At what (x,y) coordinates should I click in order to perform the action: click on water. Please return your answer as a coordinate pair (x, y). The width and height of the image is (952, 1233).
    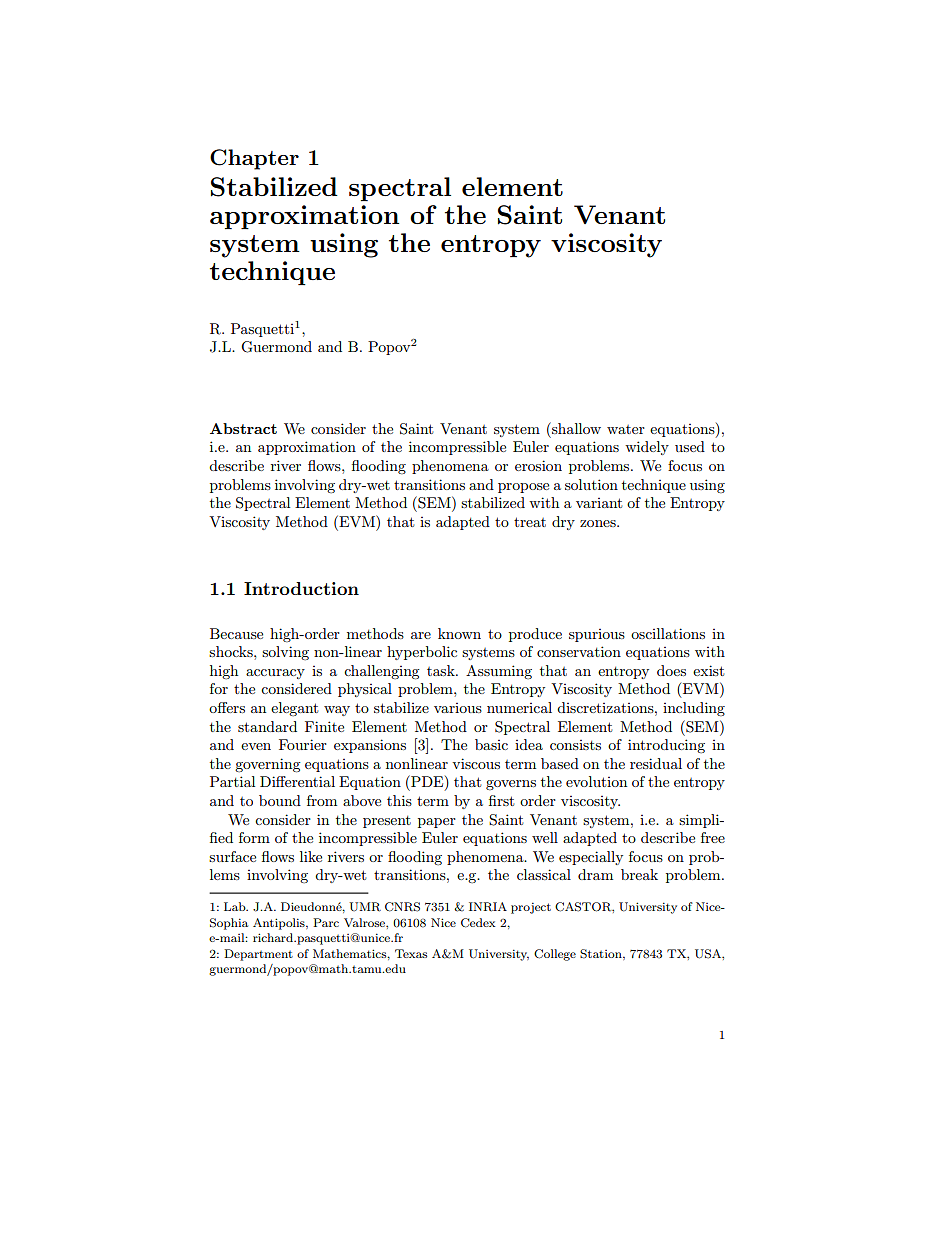
    Looking at the image, I should click on (626, 429).
